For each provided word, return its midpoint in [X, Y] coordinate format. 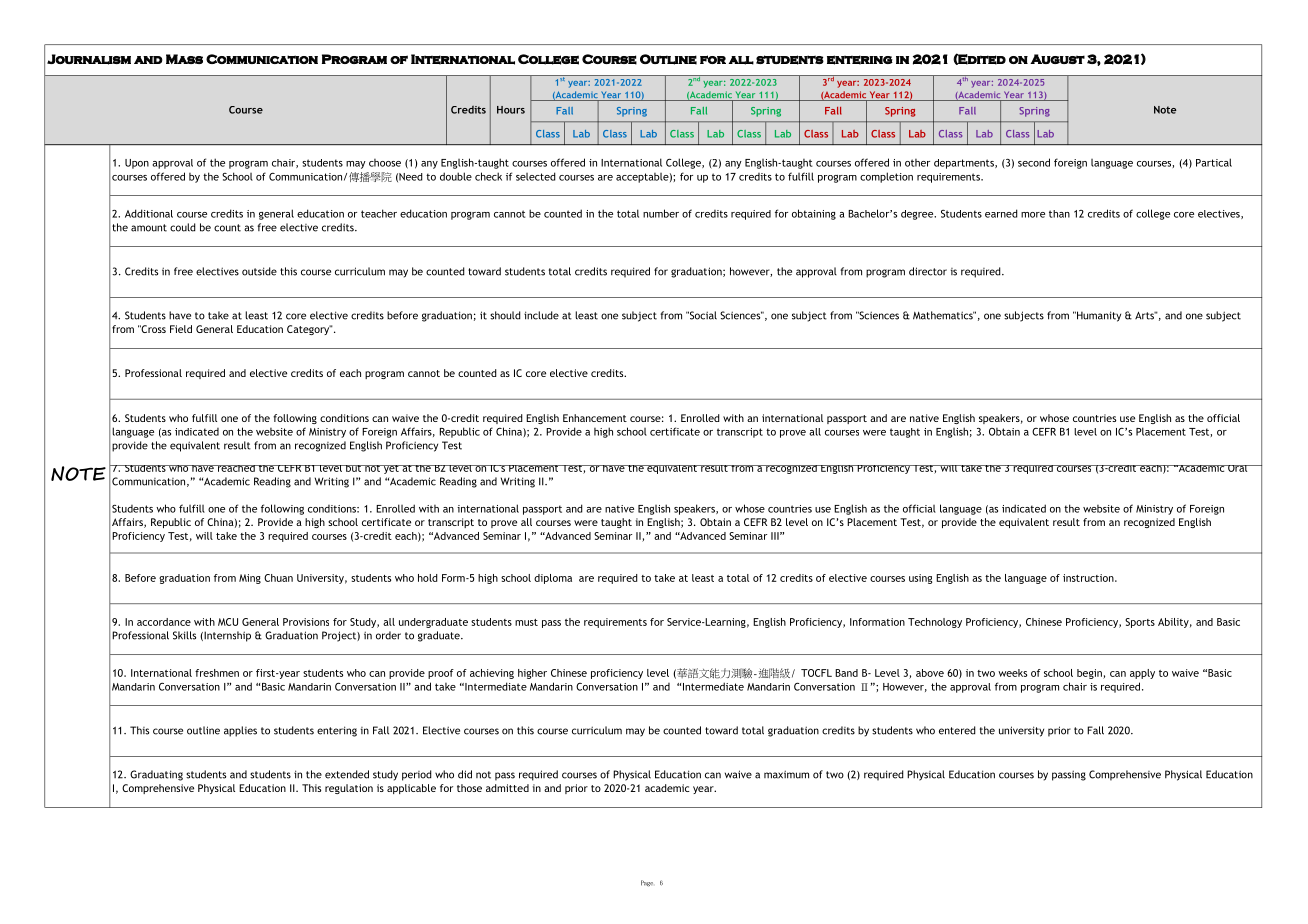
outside [259, 271]
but [354, 468]
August [1057, 59]
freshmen [217, 673]
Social [702, 315]
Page [647, 883]
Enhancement [595, 418]
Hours [511, 110]
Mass [184, 59]
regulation [349, 789]
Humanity [1098, 316]
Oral [1238, 468]
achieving [492, 674]
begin [1090, 674]
